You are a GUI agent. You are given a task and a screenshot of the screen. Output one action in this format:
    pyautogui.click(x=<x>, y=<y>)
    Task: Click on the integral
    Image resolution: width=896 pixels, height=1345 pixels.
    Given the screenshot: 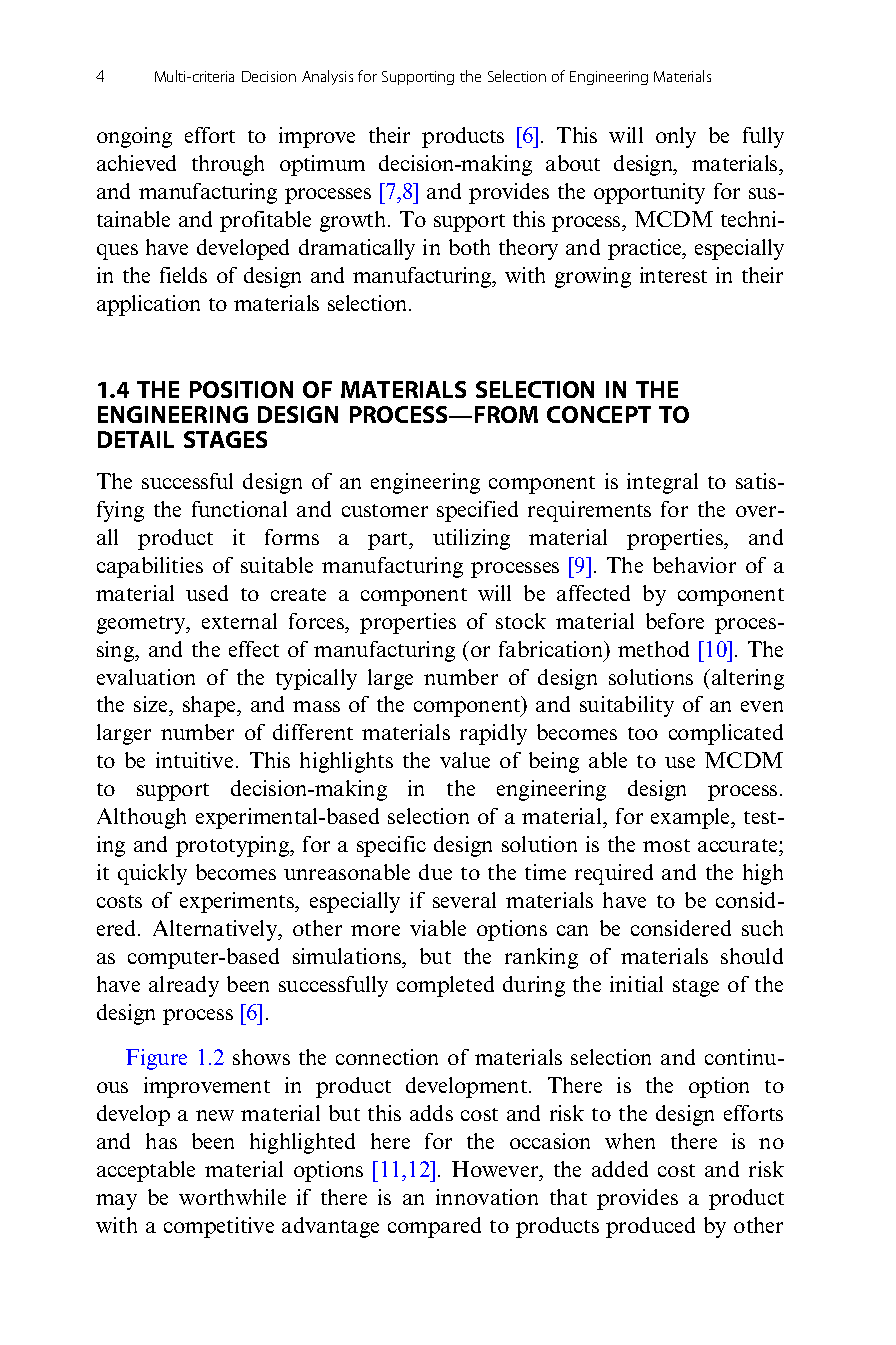 What is the action you would take?
    pyautogui.click(x=662, y=483)
